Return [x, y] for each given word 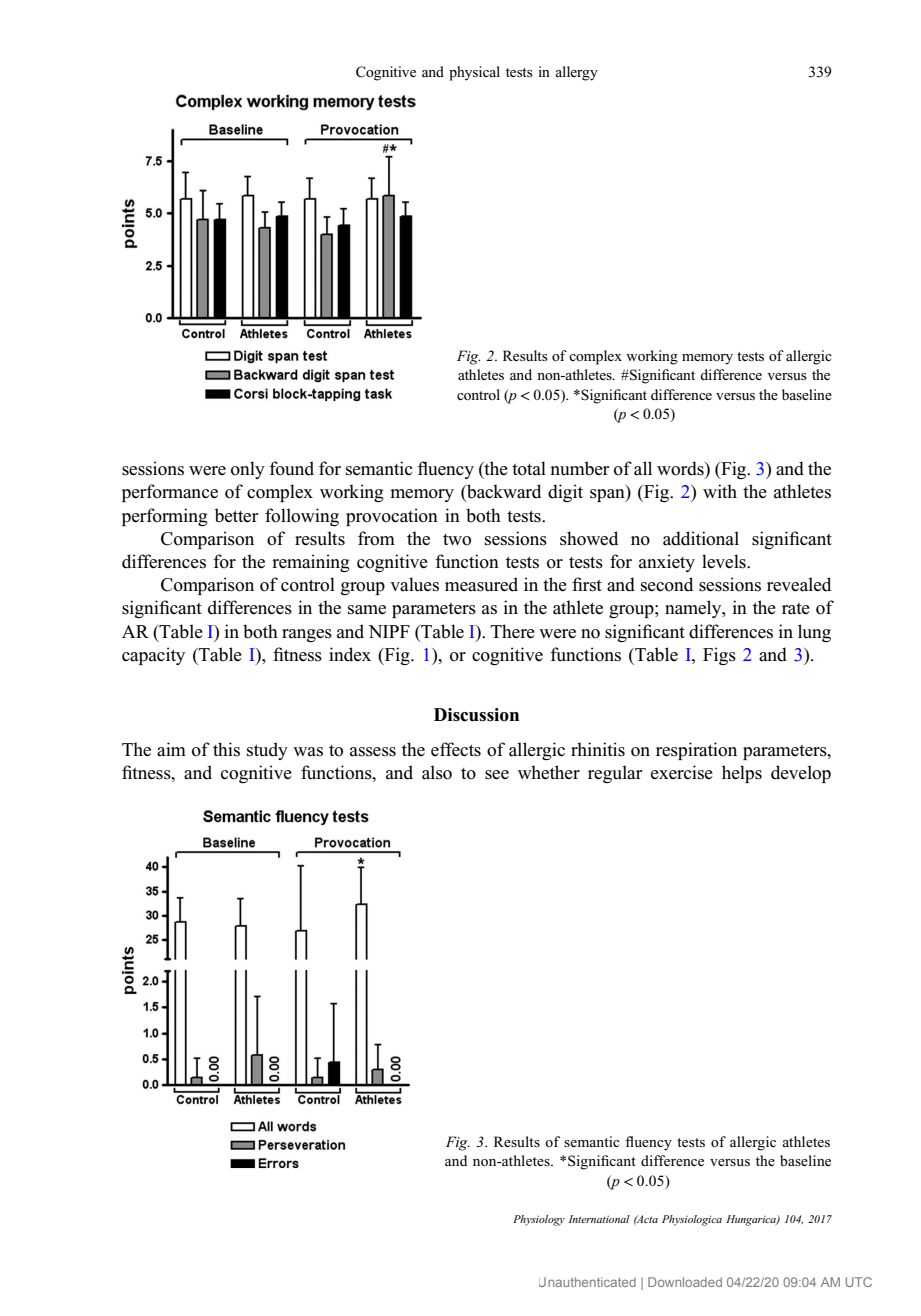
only [248, 470]
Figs [719, 656]
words [681, 469]
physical [474, 73]
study [267, 751]
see [497, 775]
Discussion [476, 715]
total [529, 468]
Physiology [539, 1220]
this [226, 749]
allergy [576, 73]
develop [801, 774]
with [720, 491]
